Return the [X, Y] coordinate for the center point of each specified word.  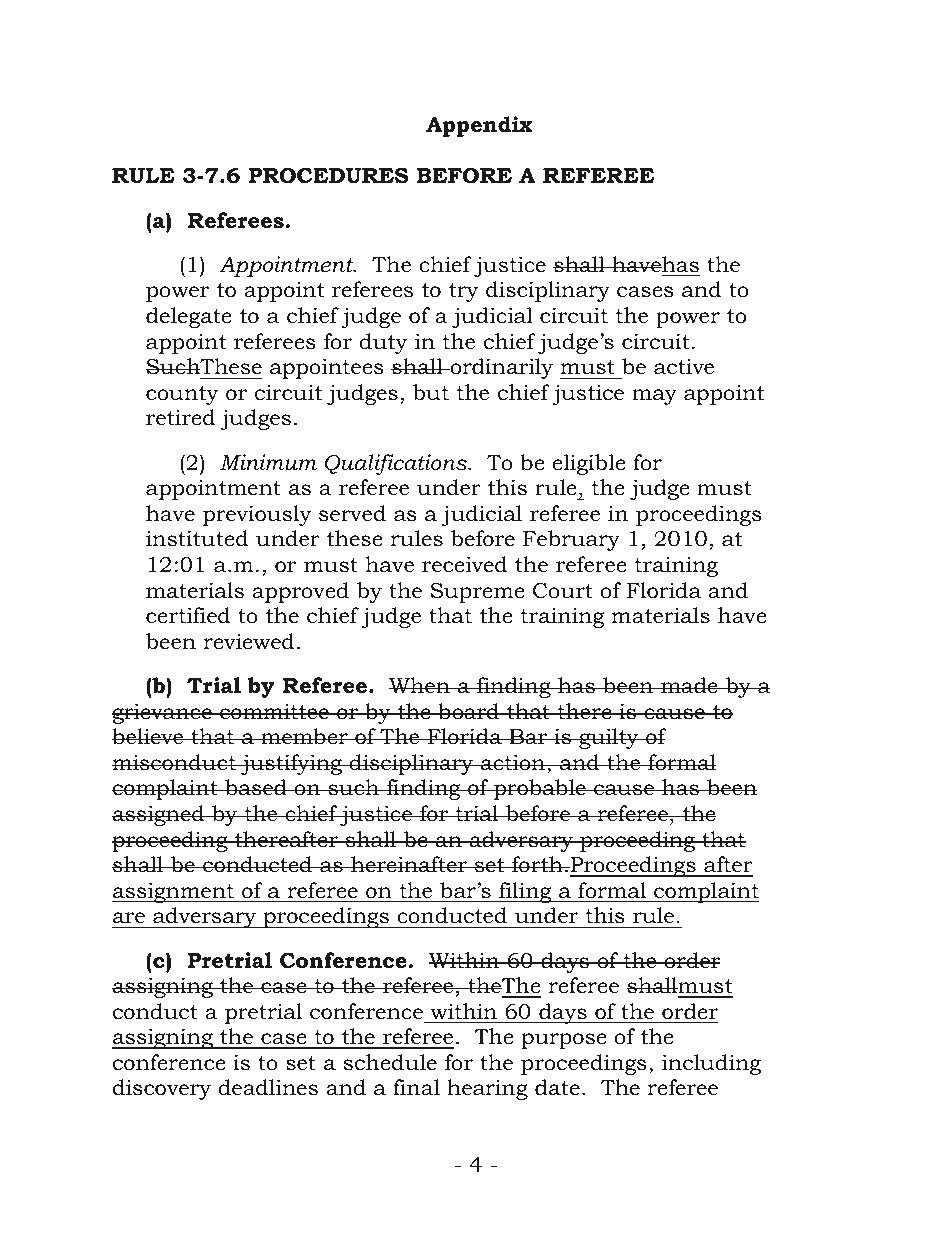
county [182, 395]
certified [188, 615]
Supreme [478, 593]
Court [563, 591]
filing [525, 892]
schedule [390, 1062]
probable [539, 789]
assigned [159, 815]
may [654, 397]
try [464, 292]
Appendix [479, 126]
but [431, 392]
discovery [162, 1089]
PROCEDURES [328, 176]
